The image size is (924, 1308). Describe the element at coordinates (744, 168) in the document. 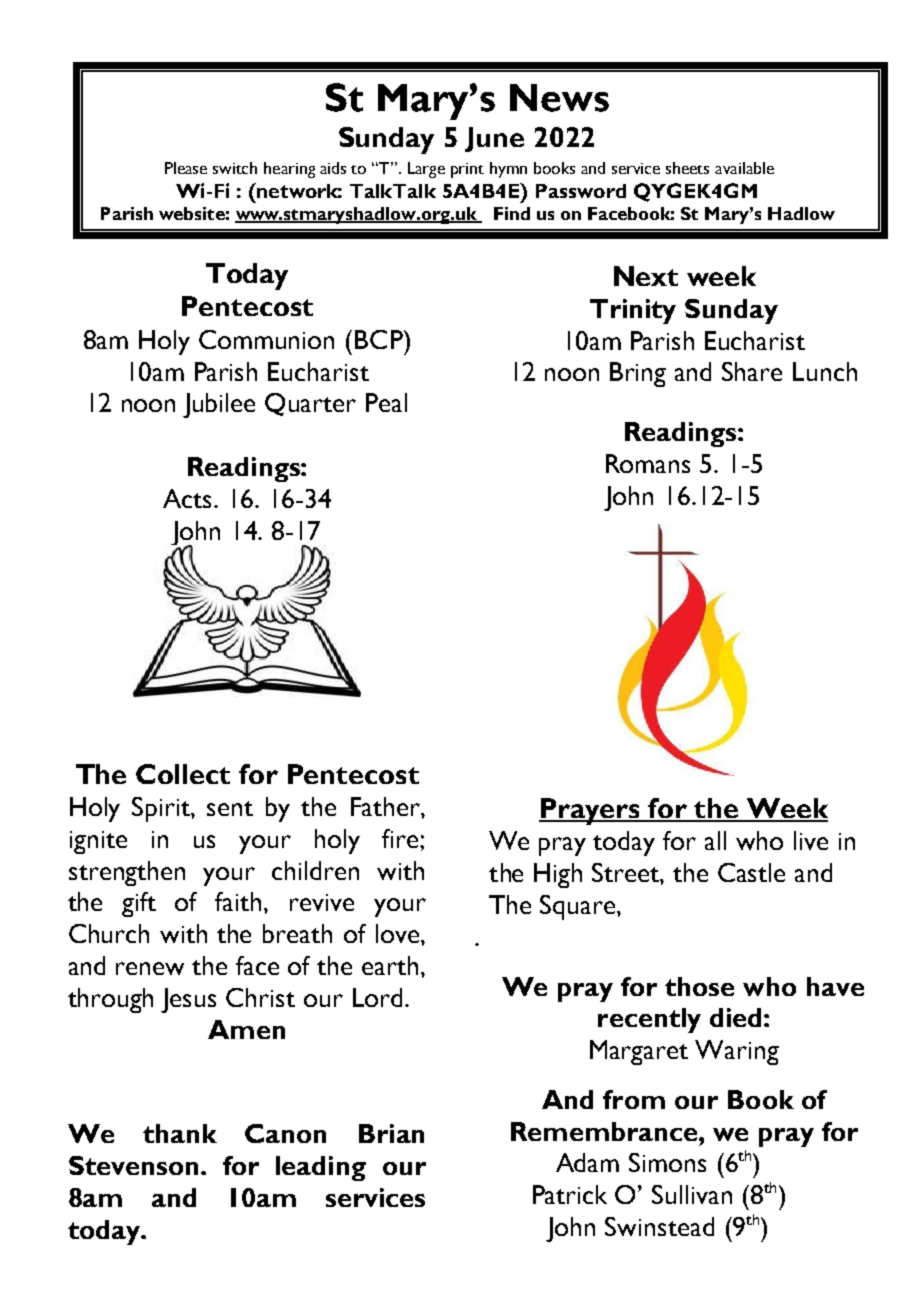

I see `available` at that location.
